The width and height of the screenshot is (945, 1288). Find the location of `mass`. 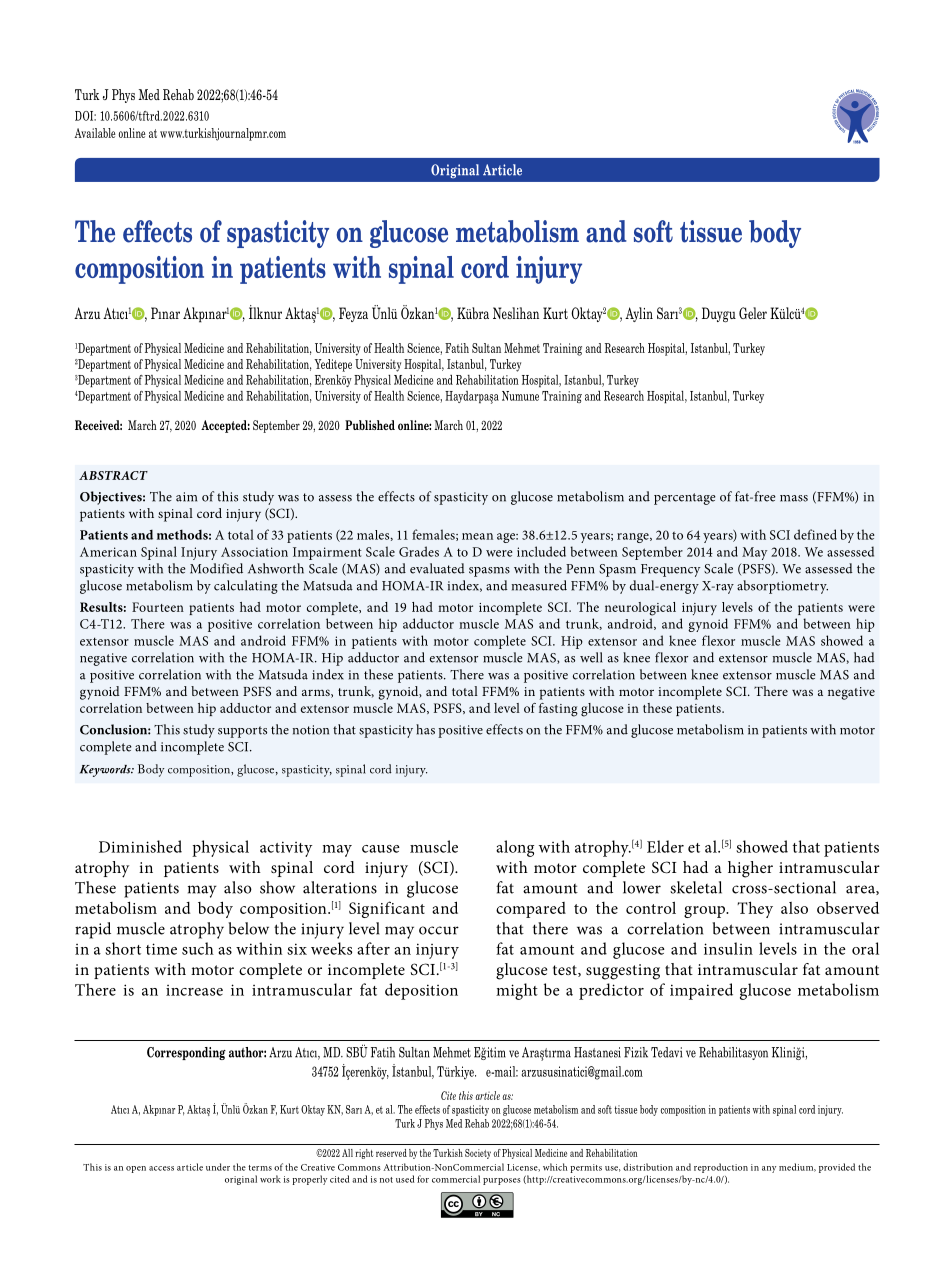

mass is located at coordinates (794, 498).
